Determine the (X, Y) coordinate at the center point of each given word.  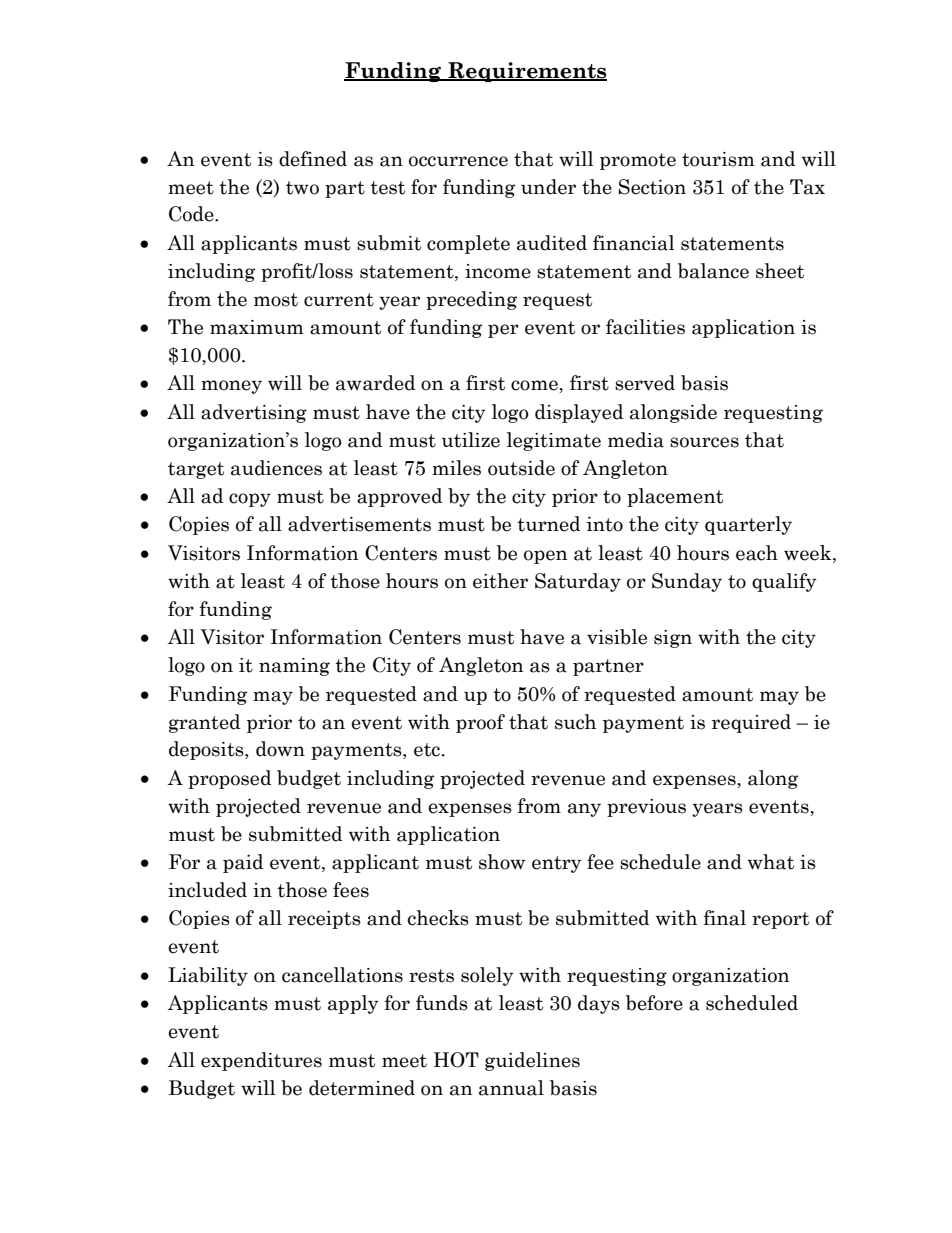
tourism (718, 159)
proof (480, 723)
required (751, 723)
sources (704, 442)
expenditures (261, 1061)
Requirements (526, 72)
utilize (471, 440)
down (280, 749)
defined (313, 159)
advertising (254, 413)
